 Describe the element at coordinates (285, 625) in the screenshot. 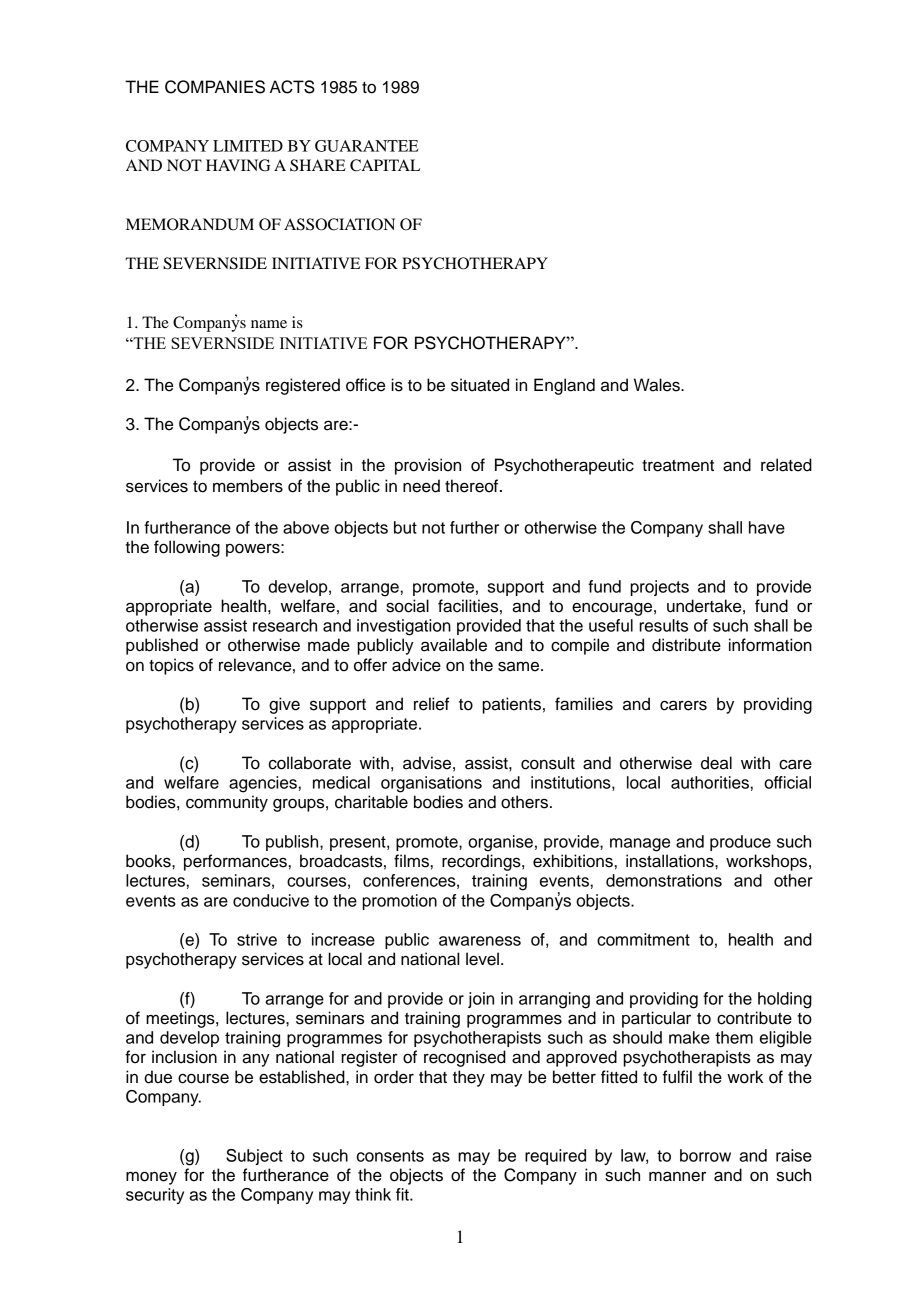

I see `research` at that location.
